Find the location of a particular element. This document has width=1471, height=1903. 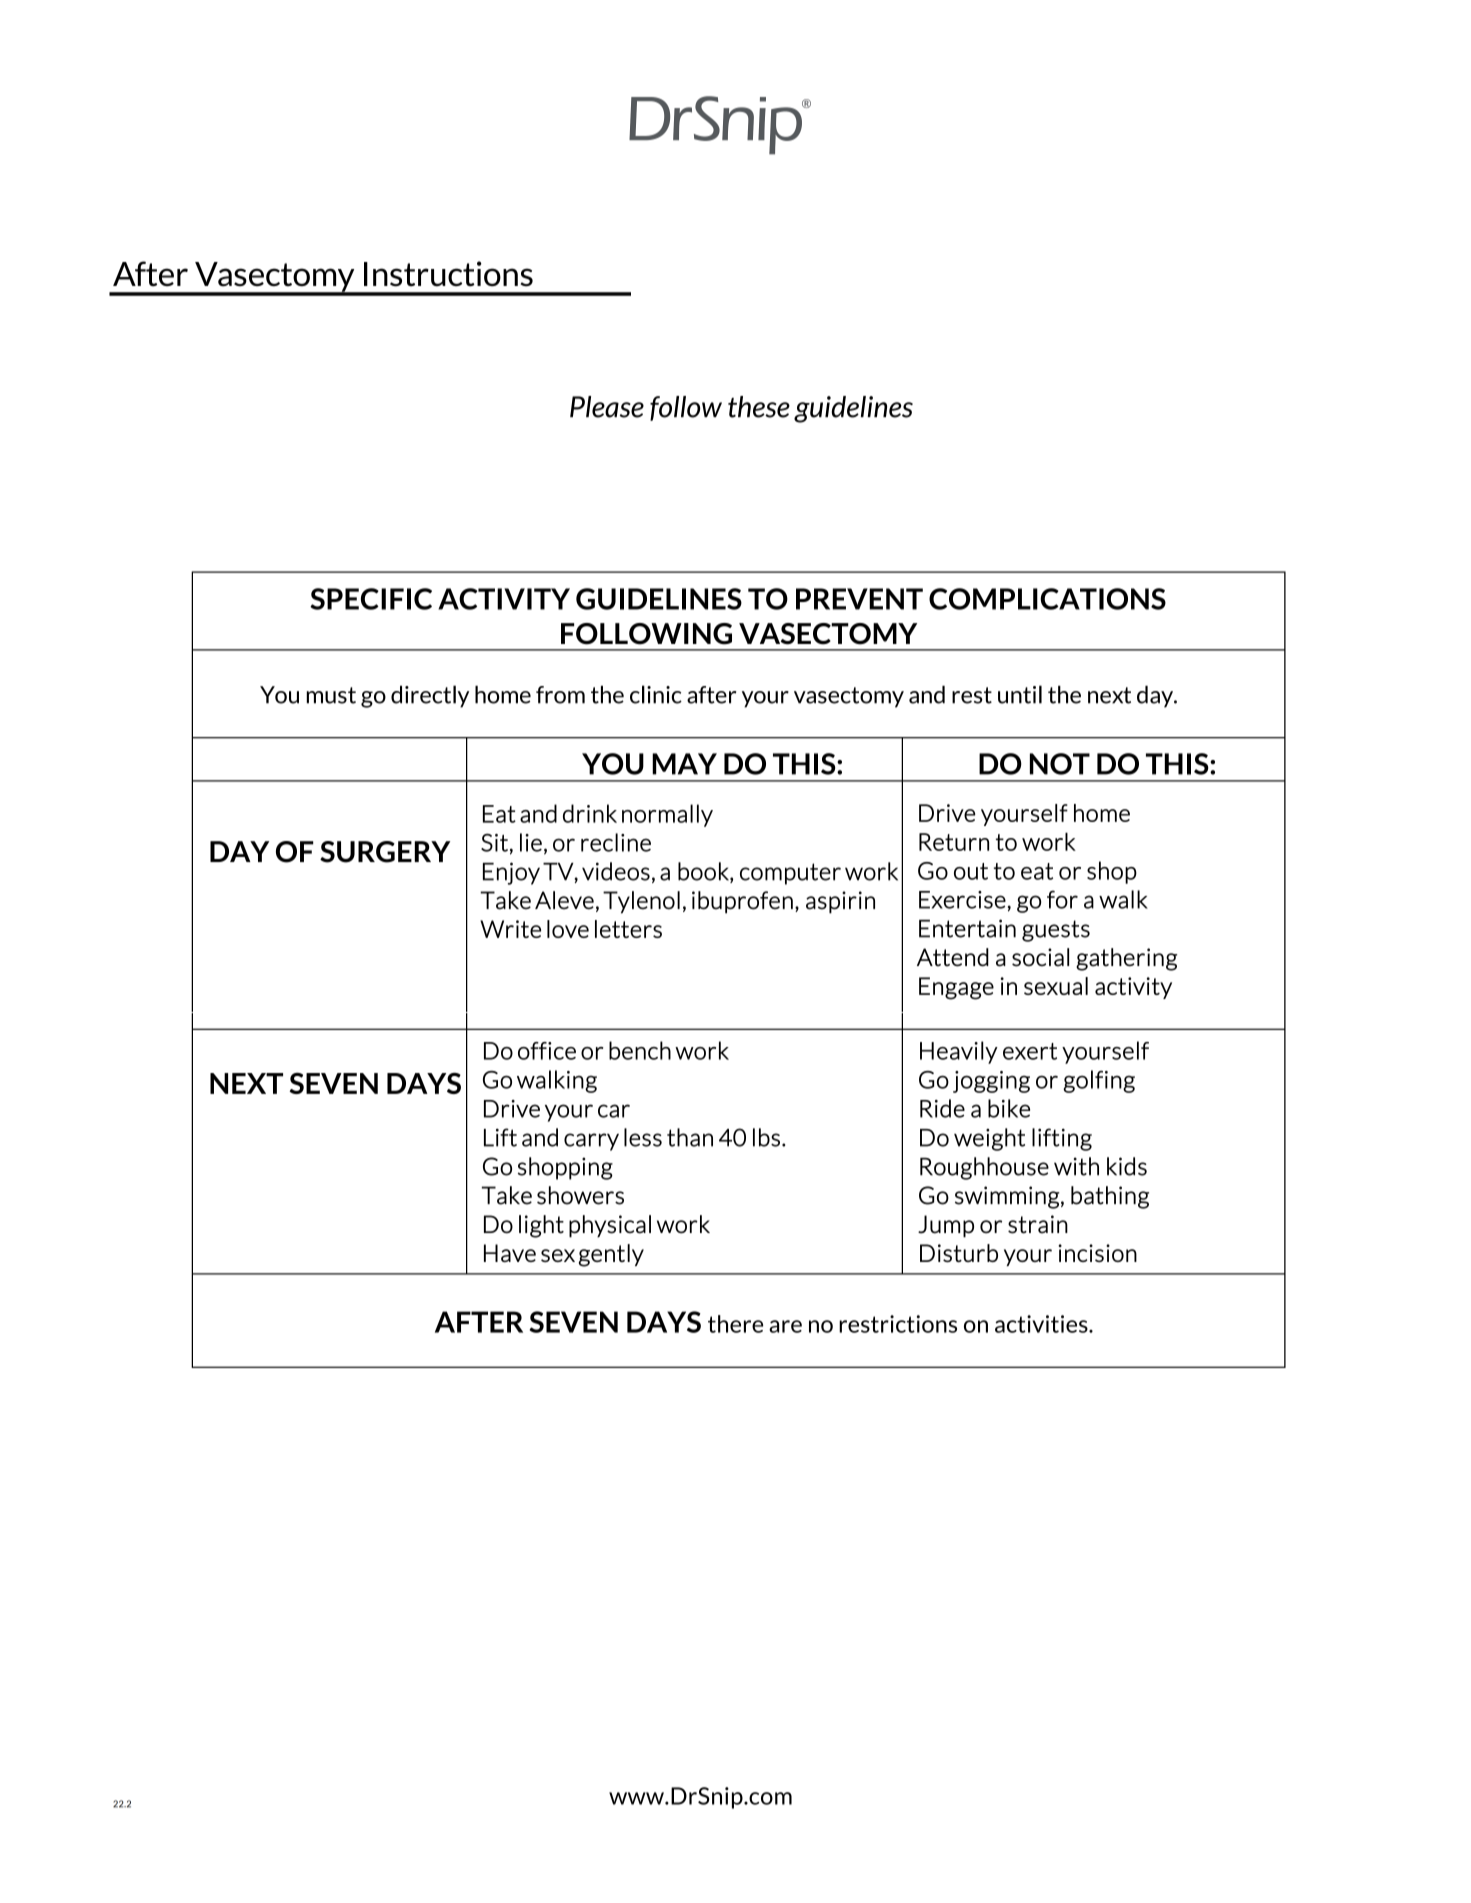

clinic is located at coordinates (656, 694).
